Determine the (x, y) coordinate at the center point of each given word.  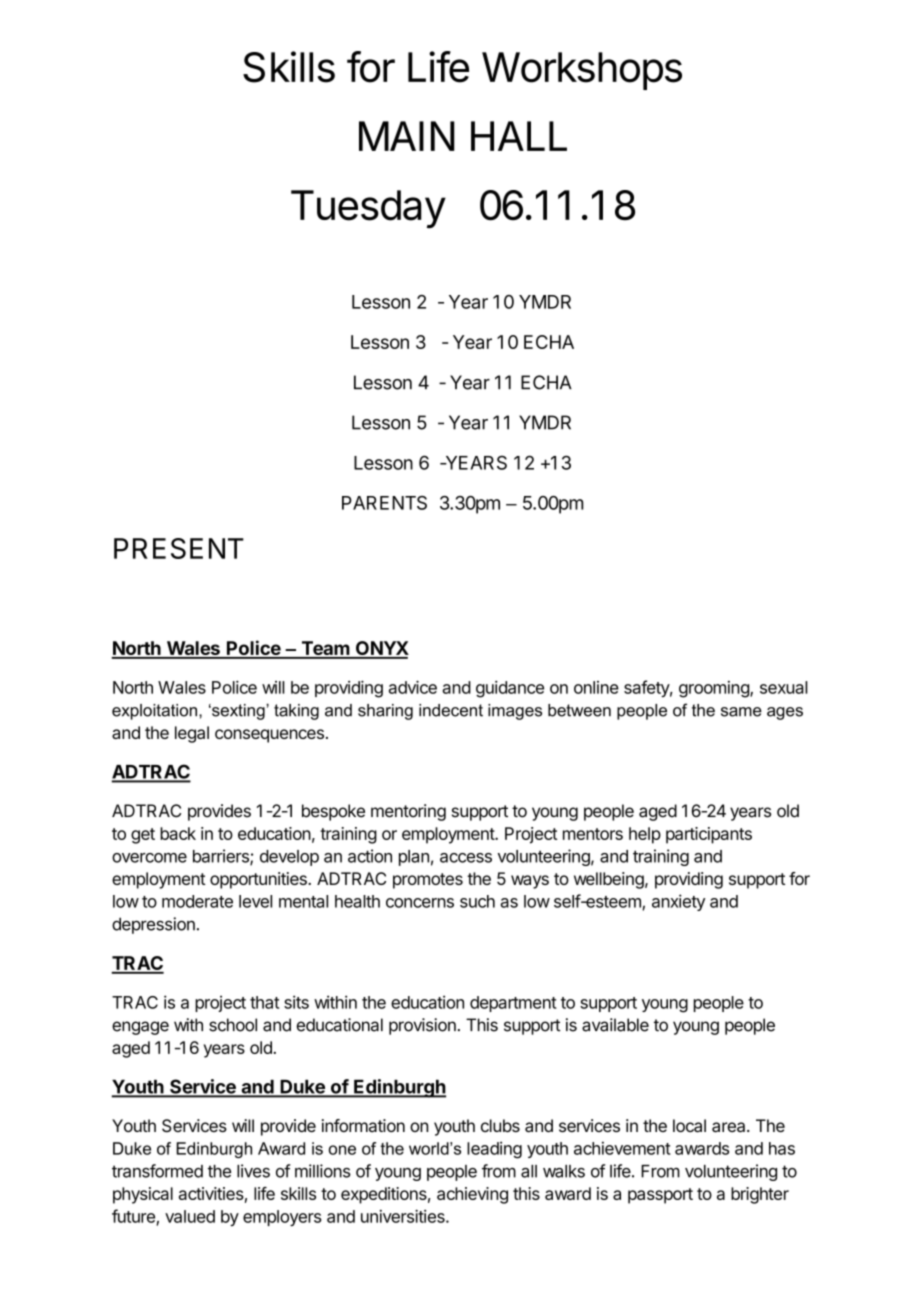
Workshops (582, 71)
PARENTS (384, 503)
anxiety (678, 902)
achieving (472, 1195)
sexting (238, 712)
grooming (715, 689)
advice (413, 687)
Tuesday (368, 209)
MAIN (407, 136)
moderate (197, 901)
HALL (519, 136)
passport (660, 1196)
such (477, 901)
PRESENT (179, 548)
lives (253, 1171)
